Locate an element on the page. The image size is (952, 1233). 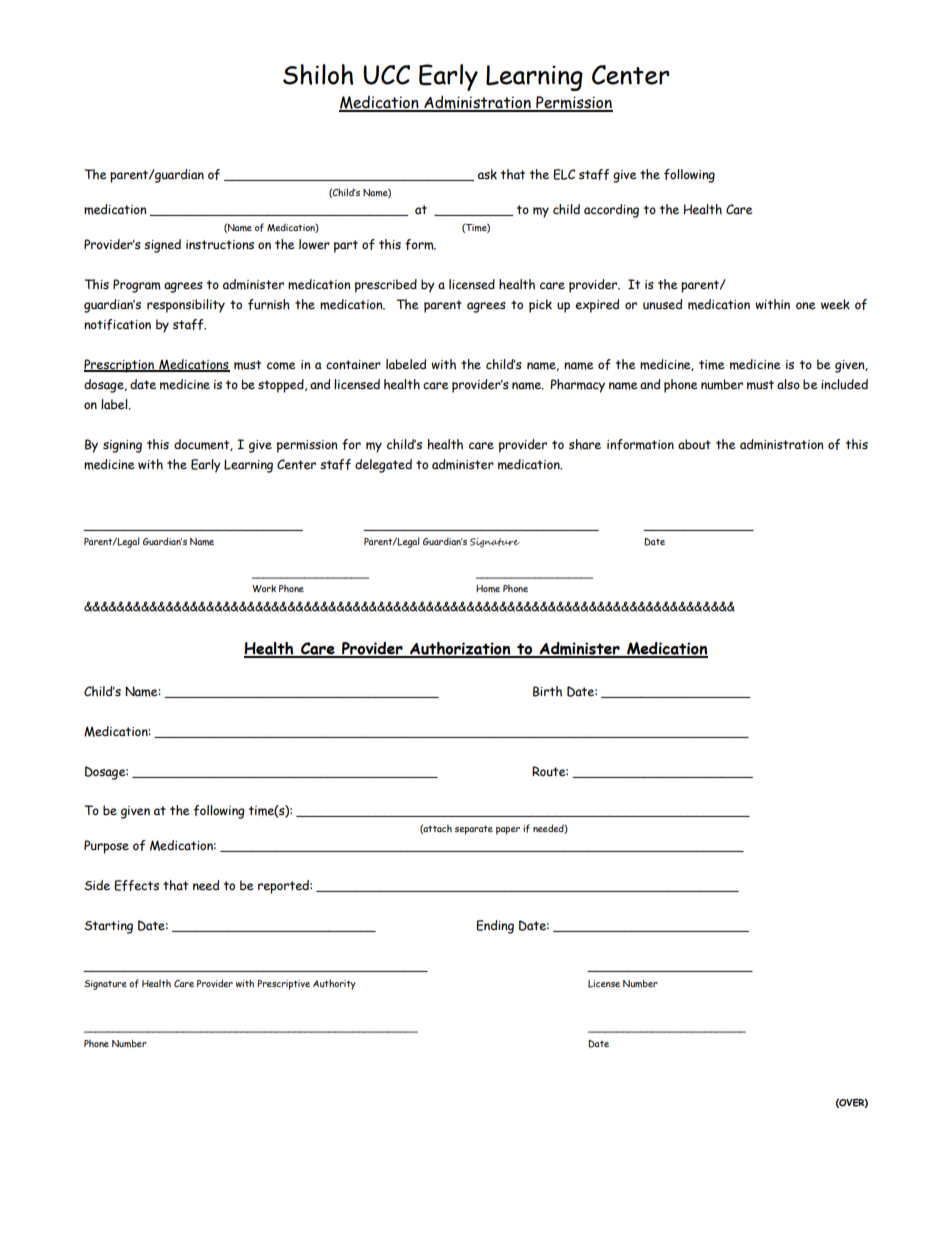
Shiloh is located at coordinates (318, 74).
